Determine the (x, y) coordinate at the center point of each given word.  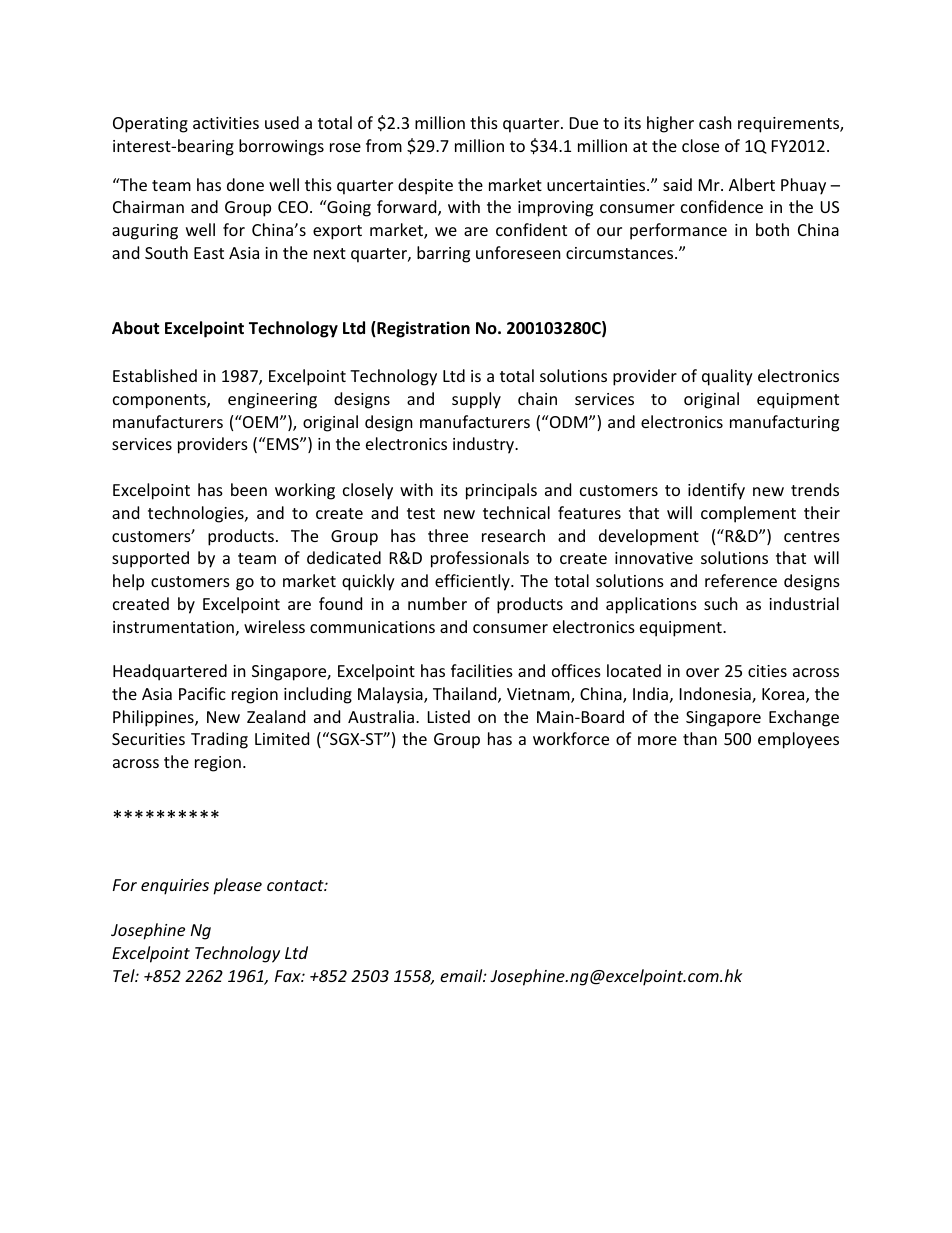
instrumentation (173, 627)
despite (425, 186)
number (437, 603)
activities (226, 123)
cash (715, 122)
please (237, 886)
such (721, 603)
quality (727, 377)
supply (476, 400)
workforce (571, 738)
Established (155, 375)
